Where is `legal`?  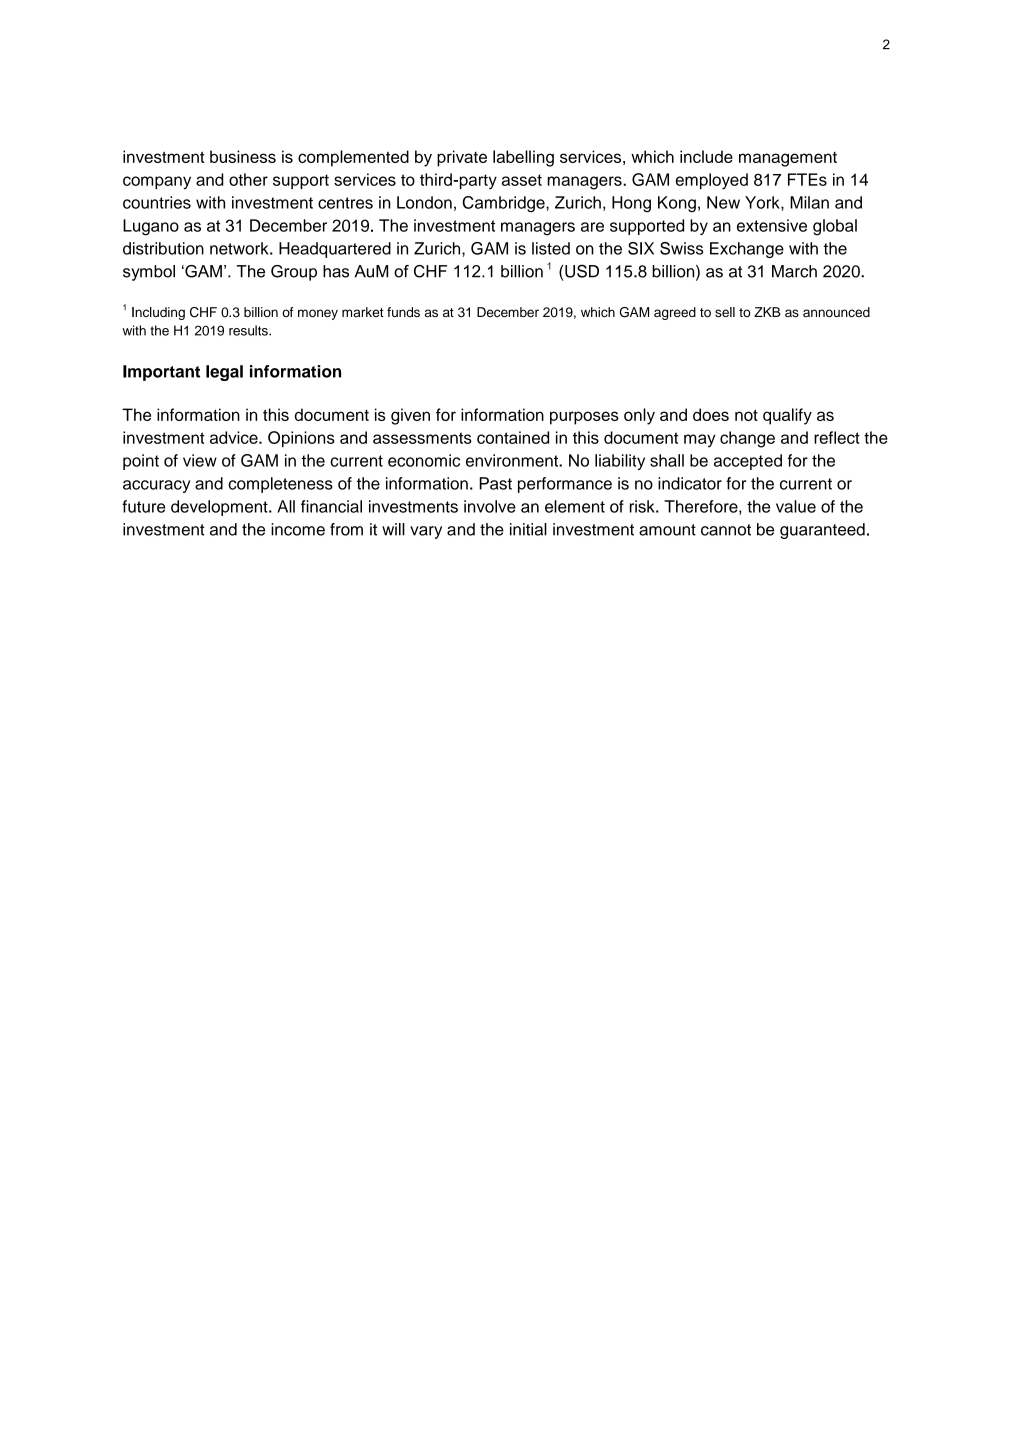 legal is located at coordinates (224, 373).
